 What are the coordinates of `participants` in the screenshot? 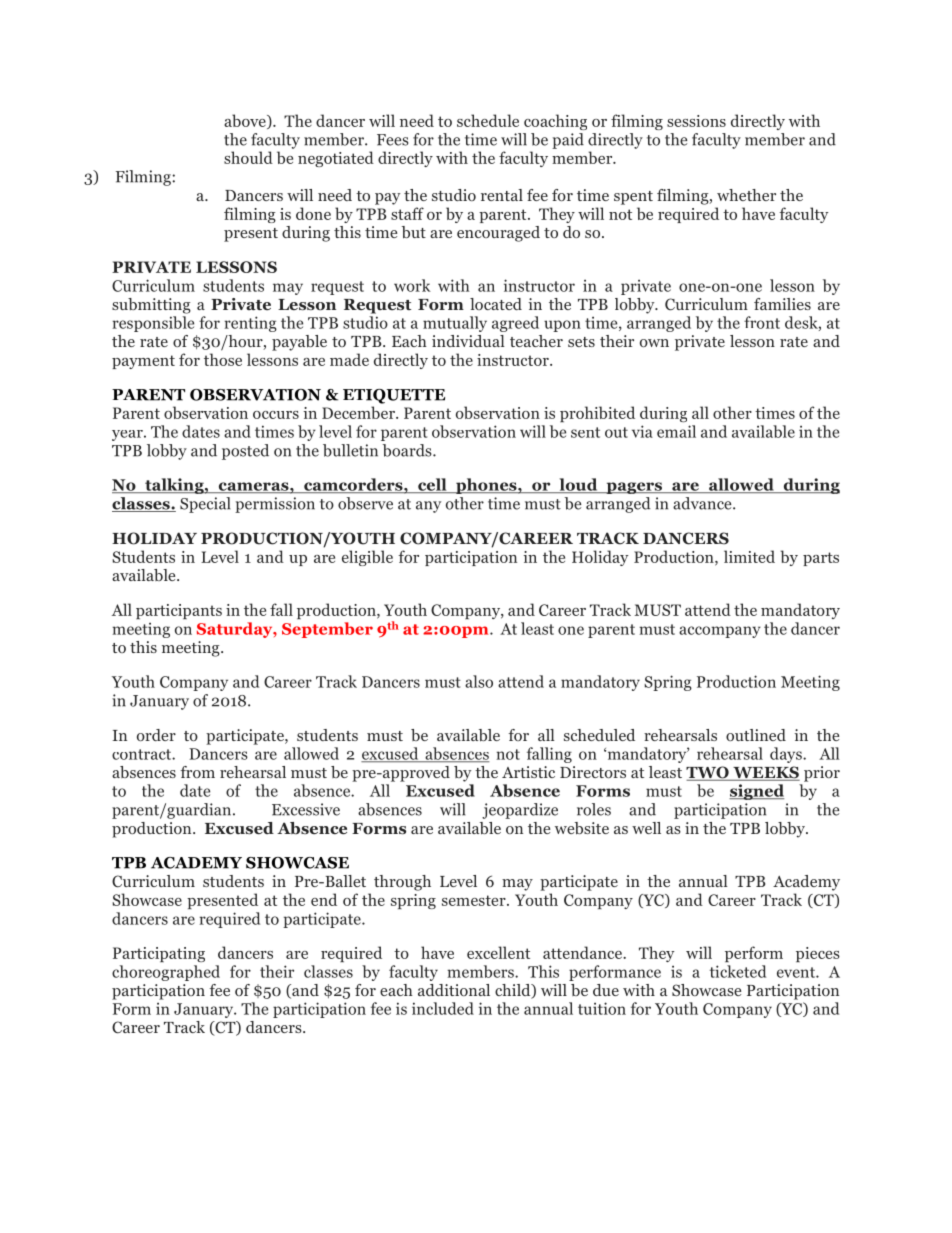 It's located at (179, 611).
